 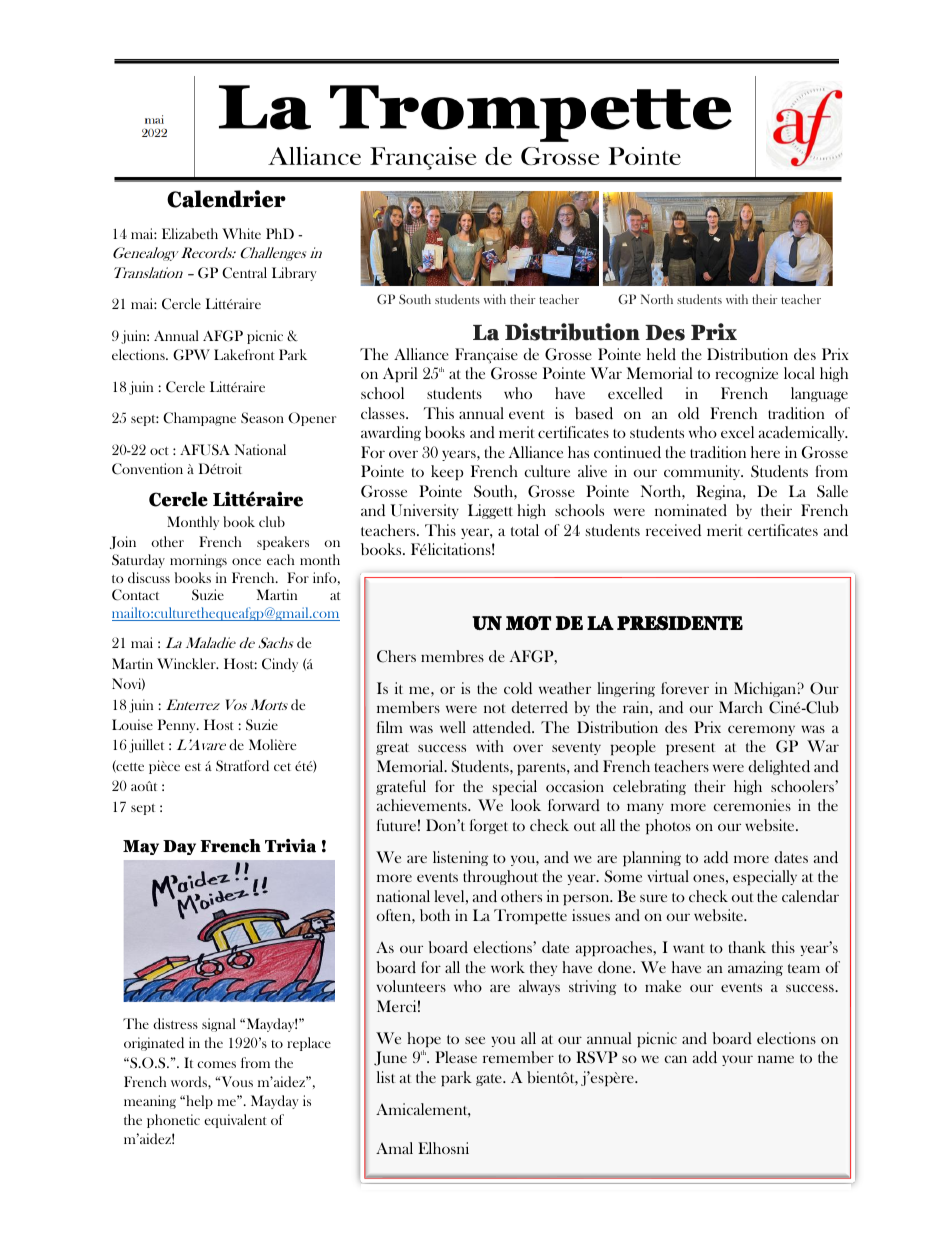 What do you see at coordinates (490, 1080) in the document?
I see `gate` at bounding box center [490, 1080].
